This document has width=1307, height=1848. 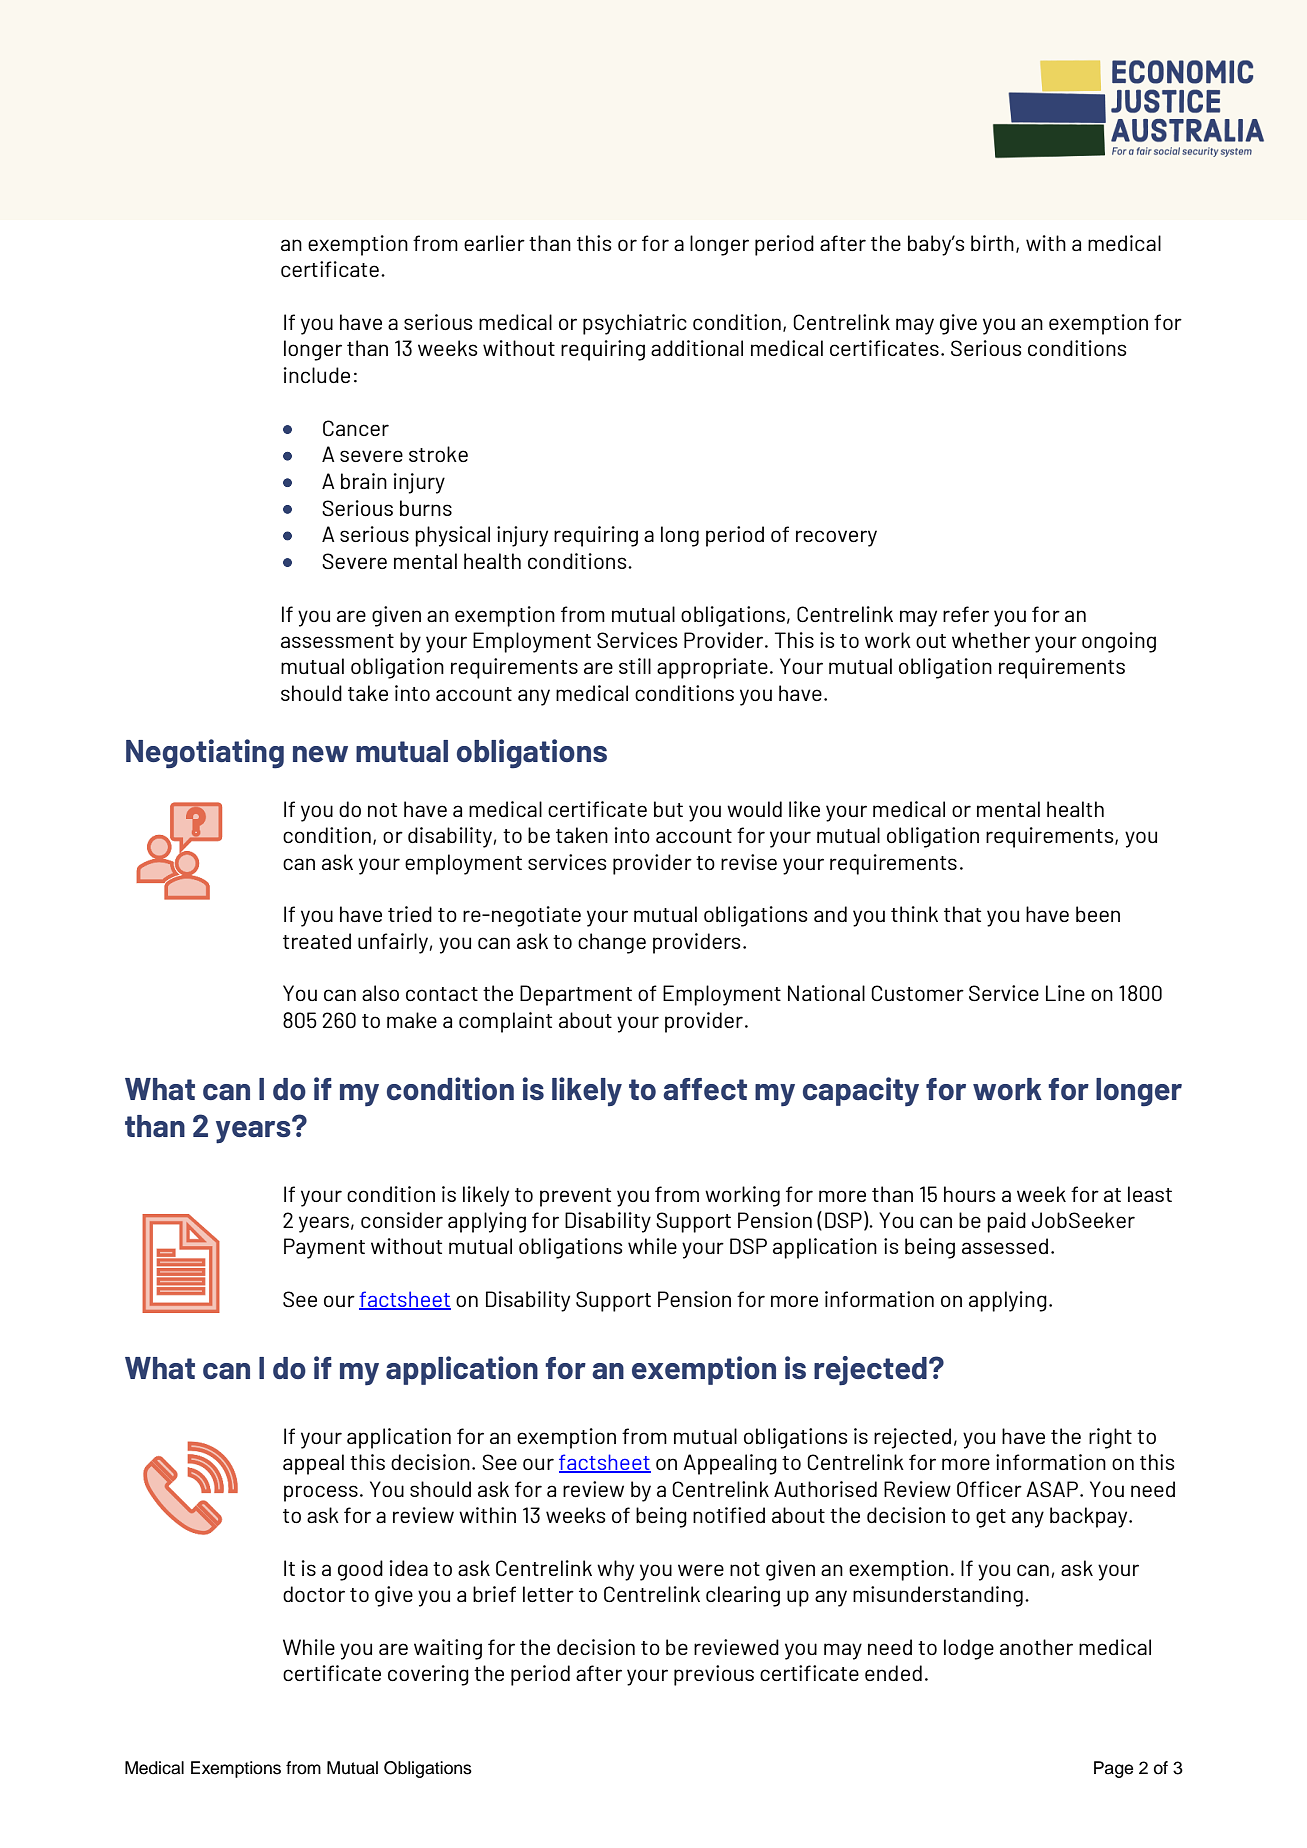 I want to click on another, so click(x=1036, y=1647).
